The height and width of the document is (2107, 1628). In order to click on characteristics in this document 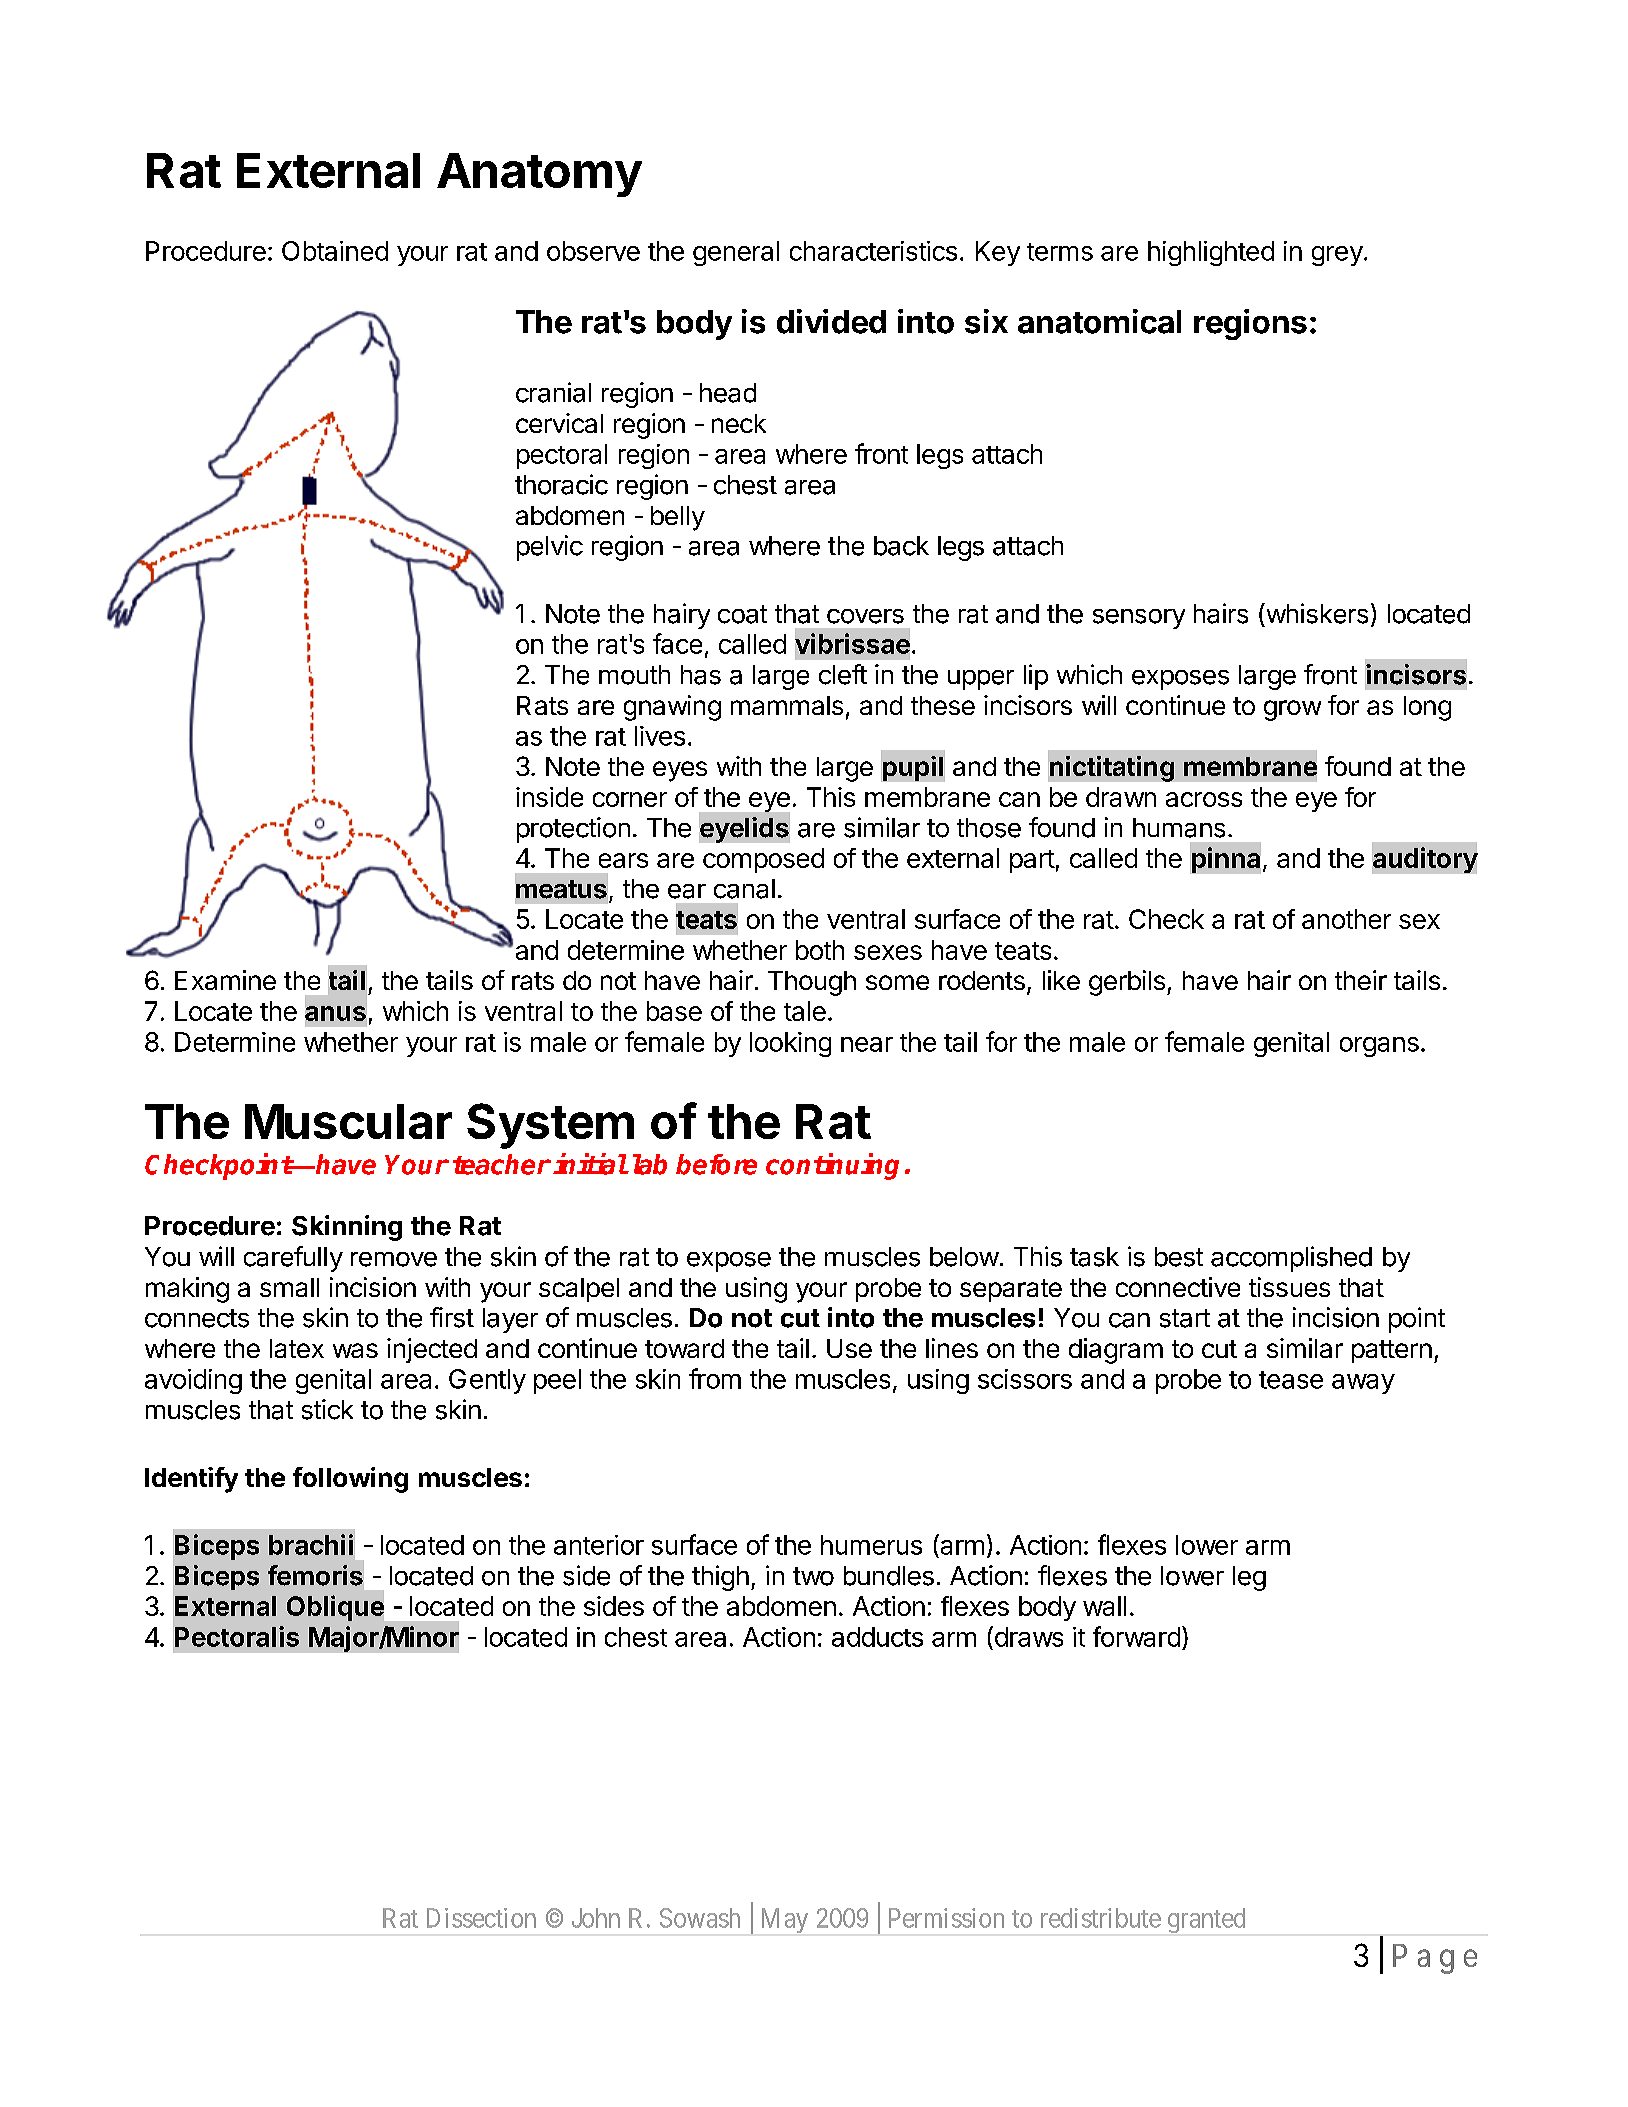, I will do `click(873, 251)`.
